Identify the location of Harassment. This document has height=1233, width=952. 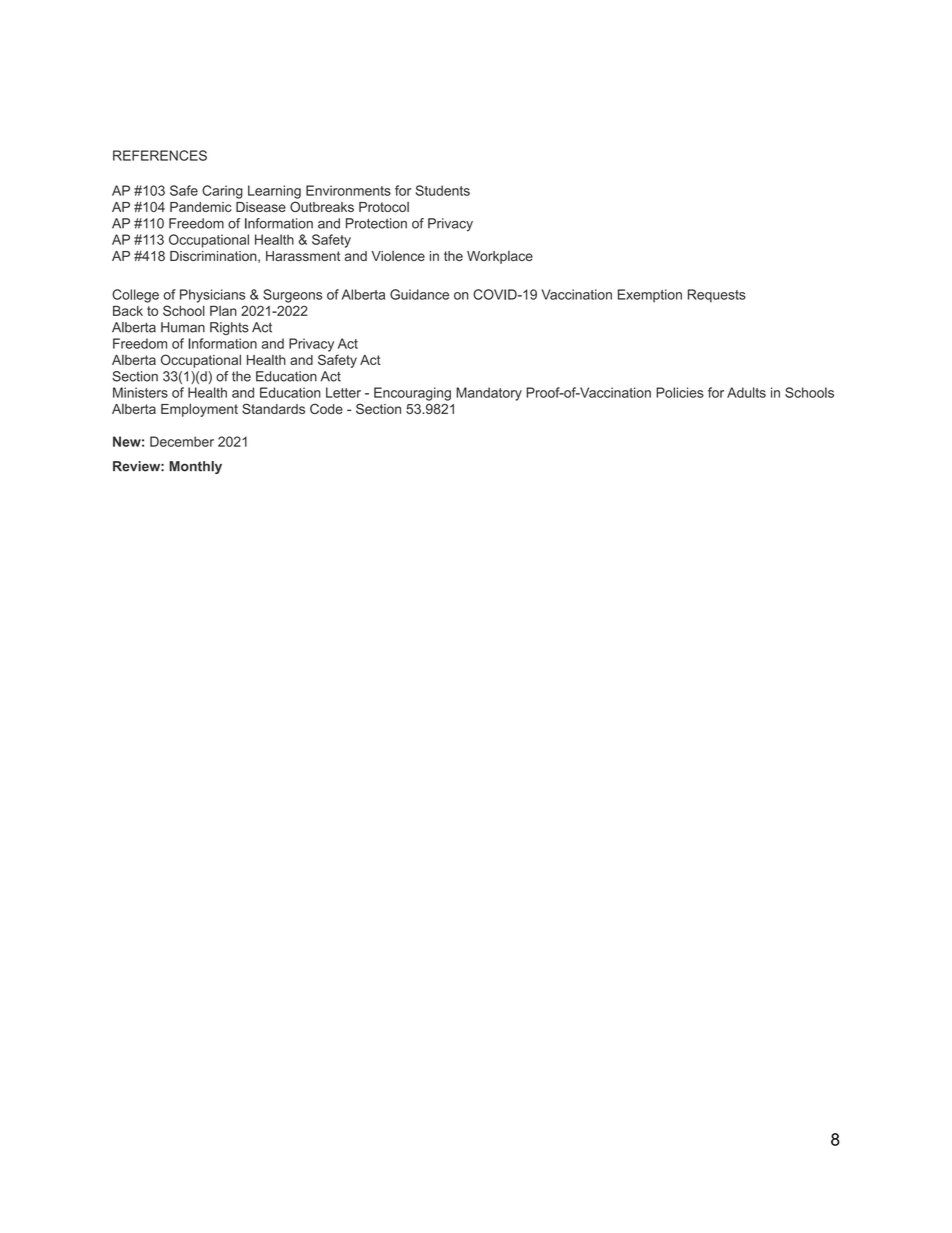
(303, 256).
